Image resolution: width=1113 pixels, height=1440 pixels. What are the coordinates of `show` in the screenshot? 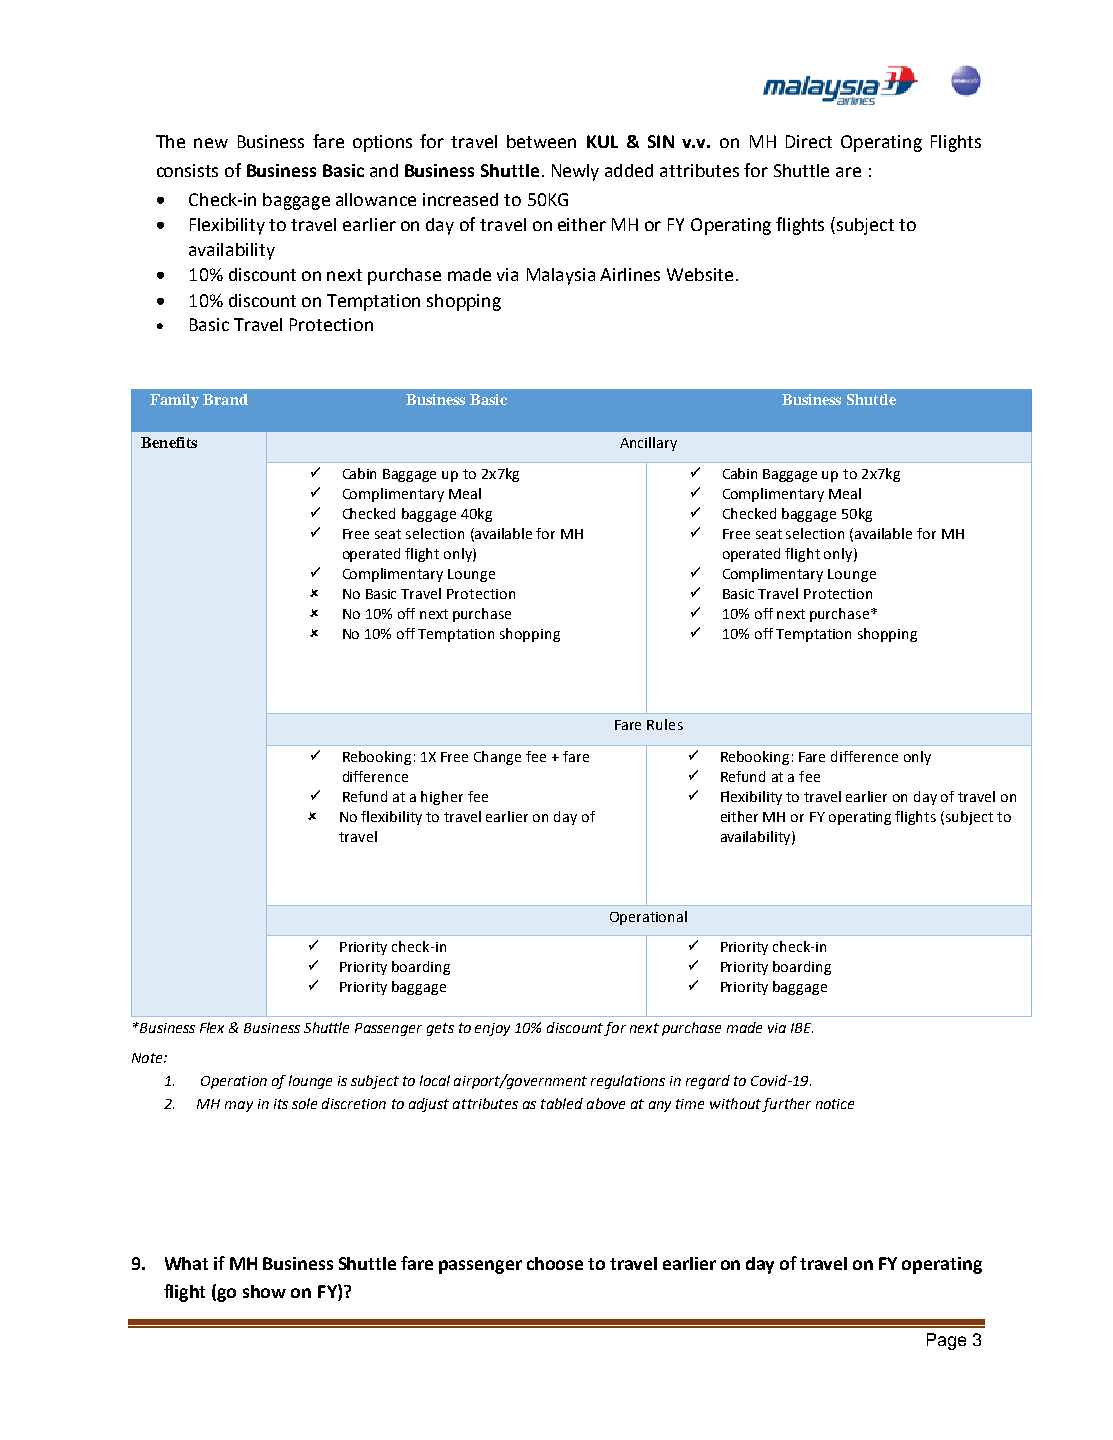 It's located at (264, 1291).
